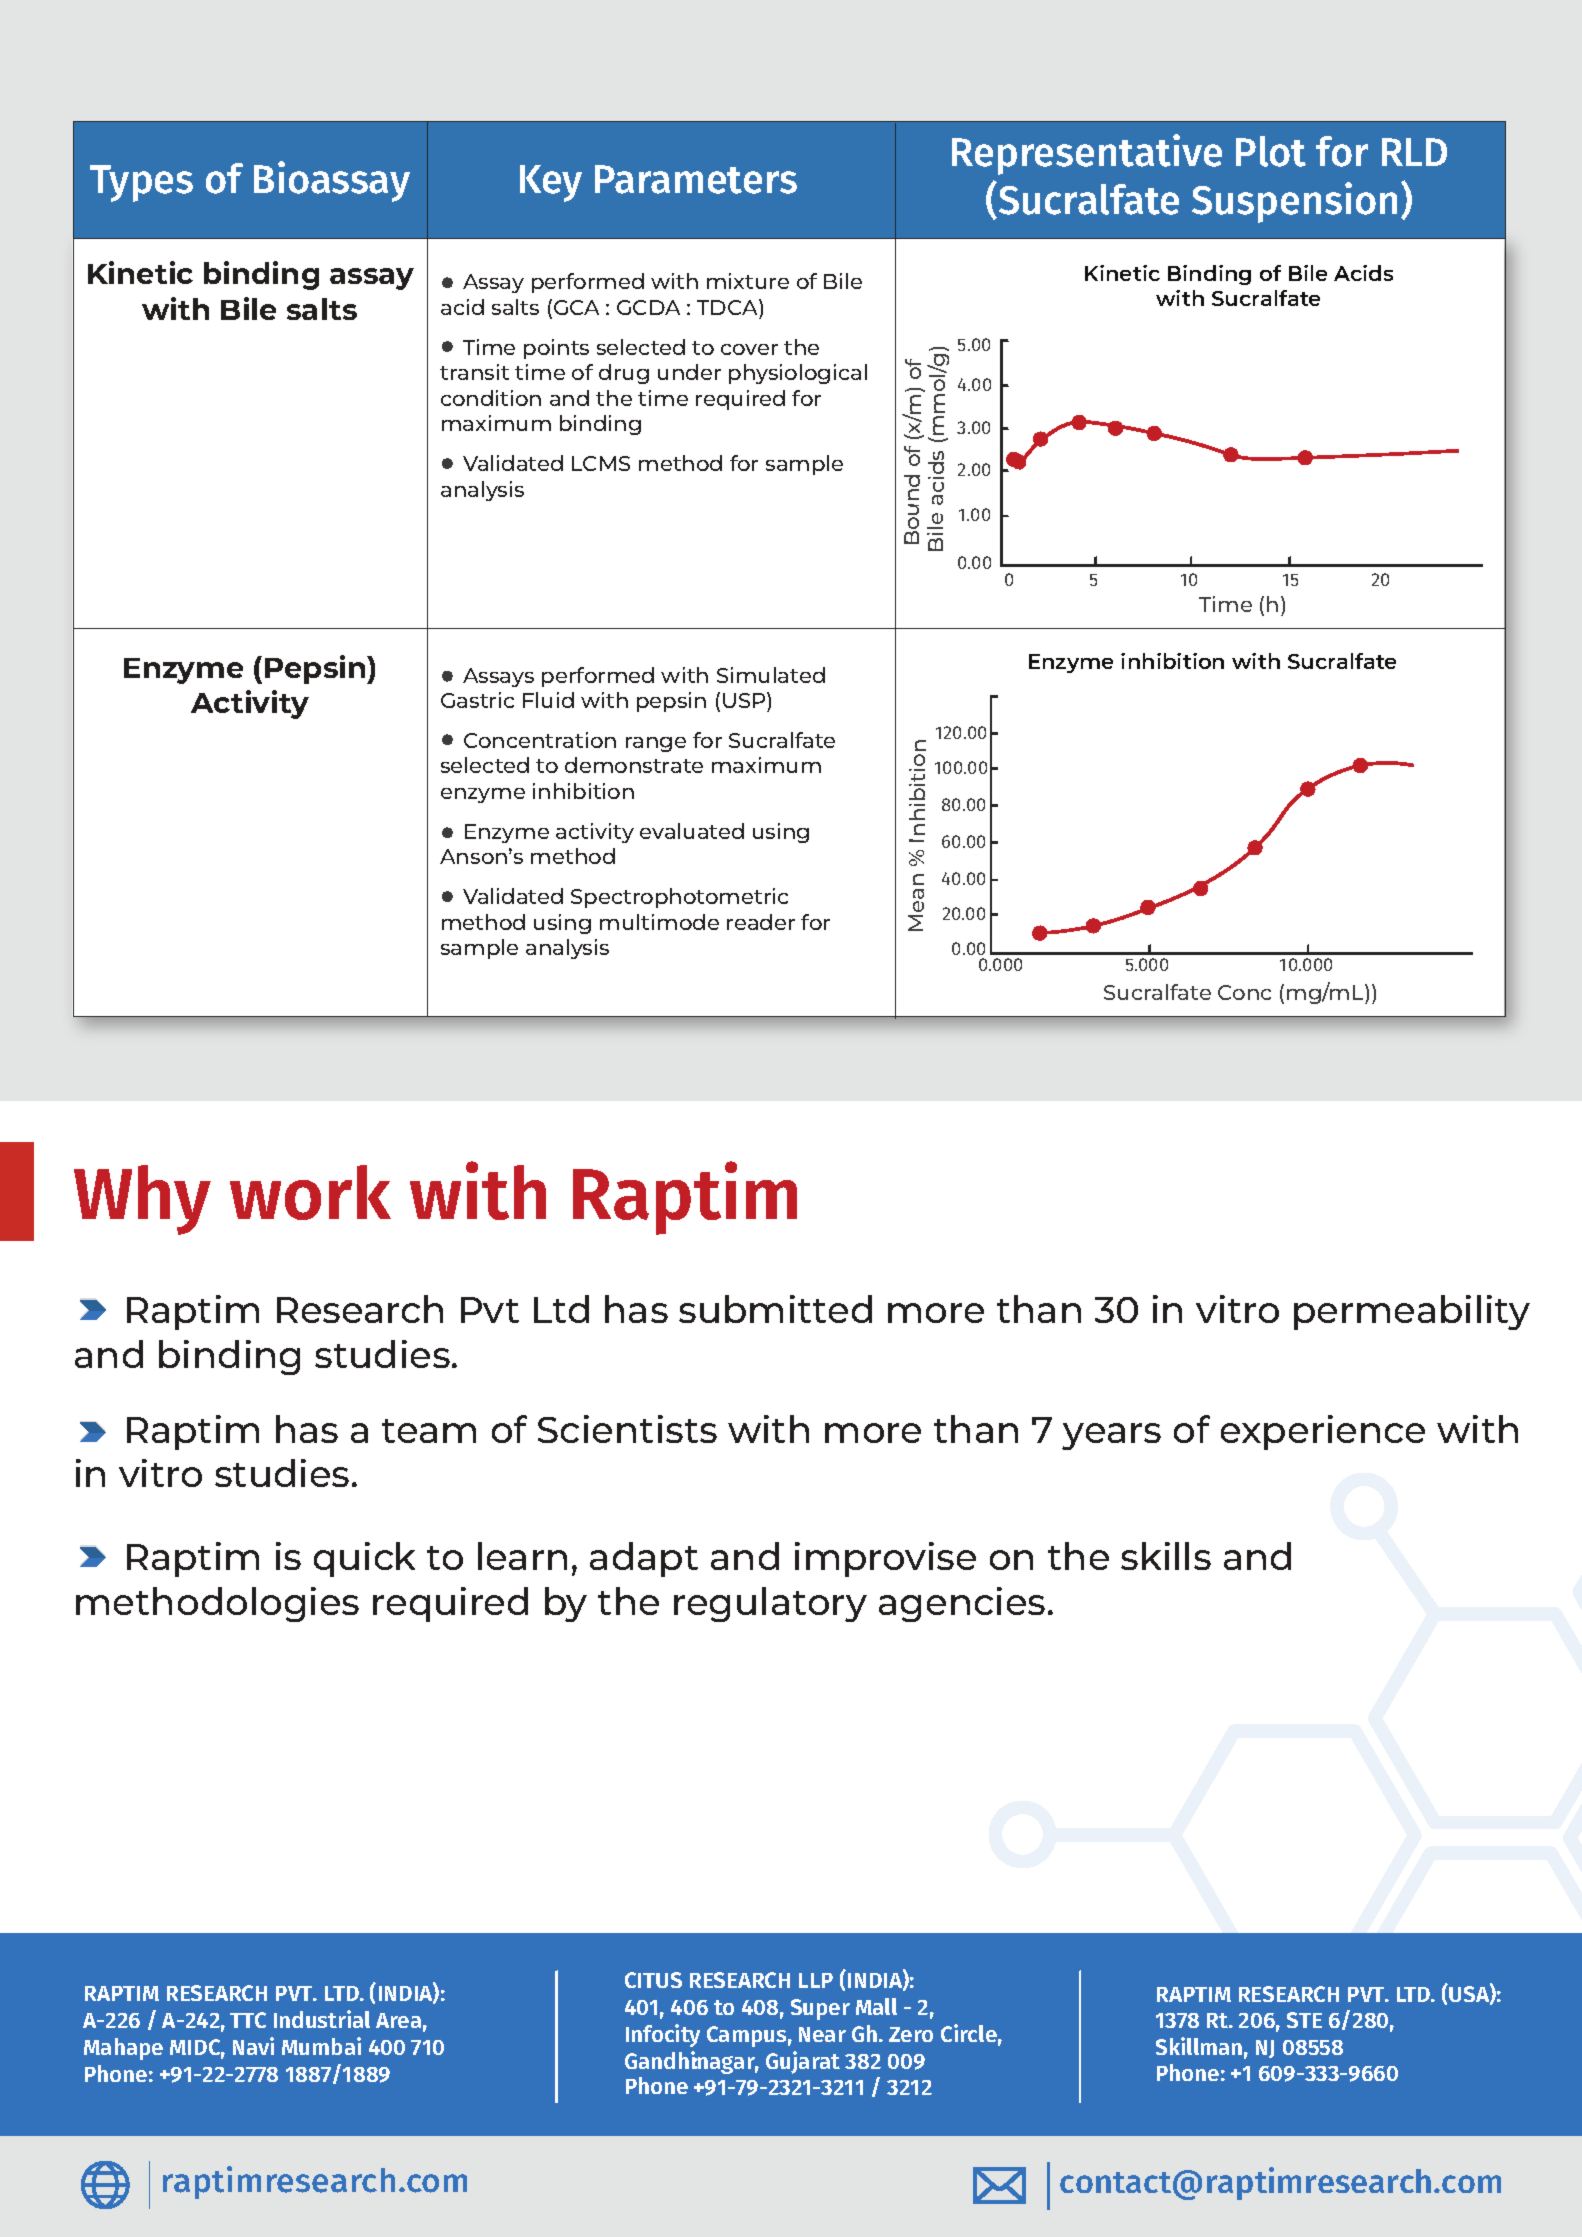 The image size is (1582, 2237). Describe the element at coordinates (429, 1431) in the image. I see `team` at that location.
